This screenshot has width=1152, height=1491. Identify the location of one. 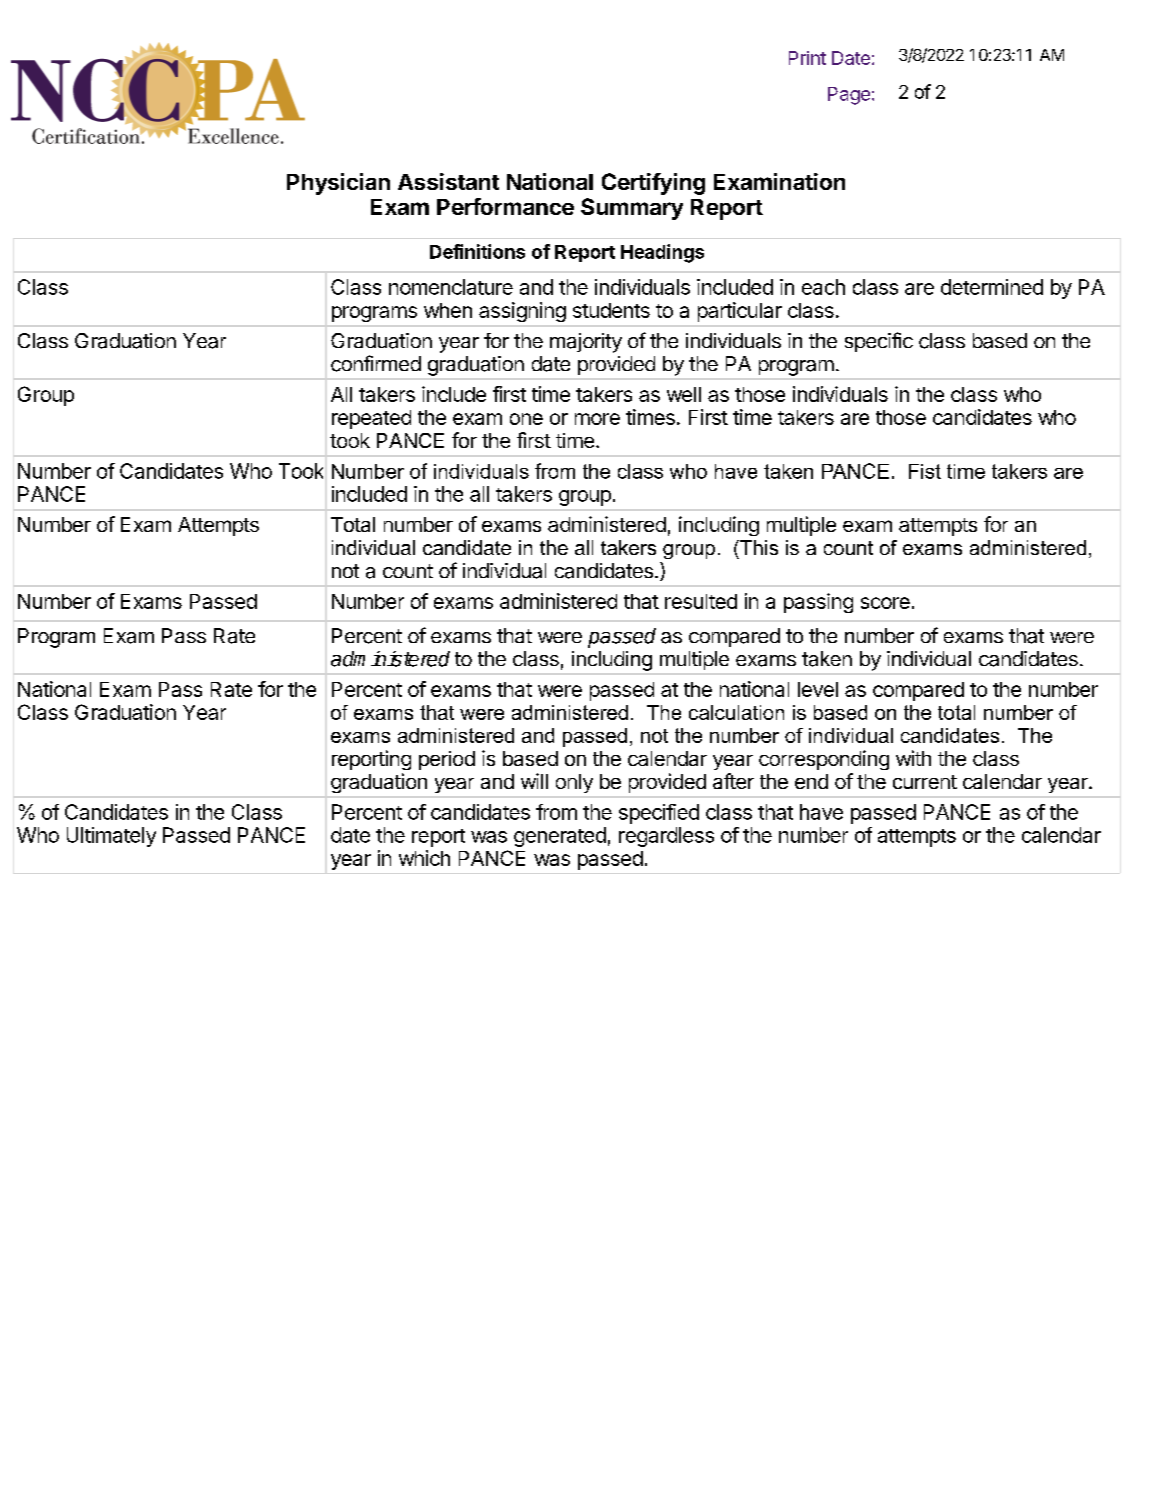
(526, 419).
